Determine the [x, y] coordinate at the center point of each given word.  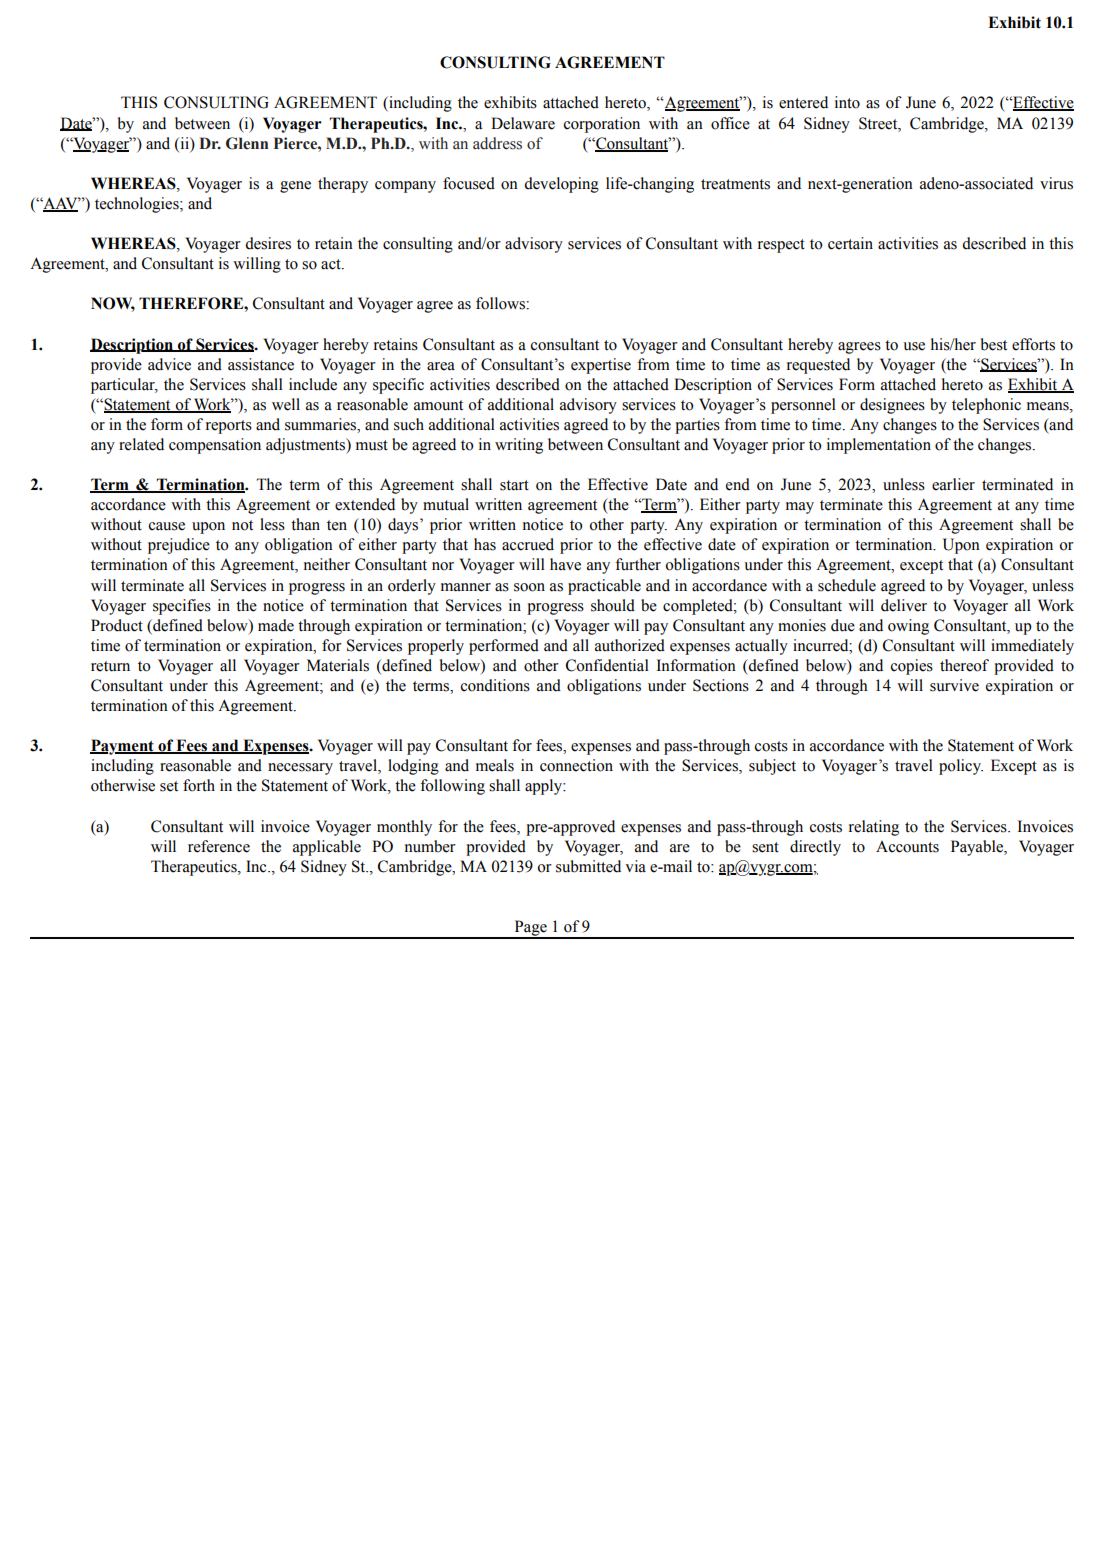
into [847, 102]
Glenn [247, 143]
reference [219, 846]
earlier [953, 484]
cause [167, 526]
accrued [528, 544]
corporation [602, 125]
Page [530, 929]
